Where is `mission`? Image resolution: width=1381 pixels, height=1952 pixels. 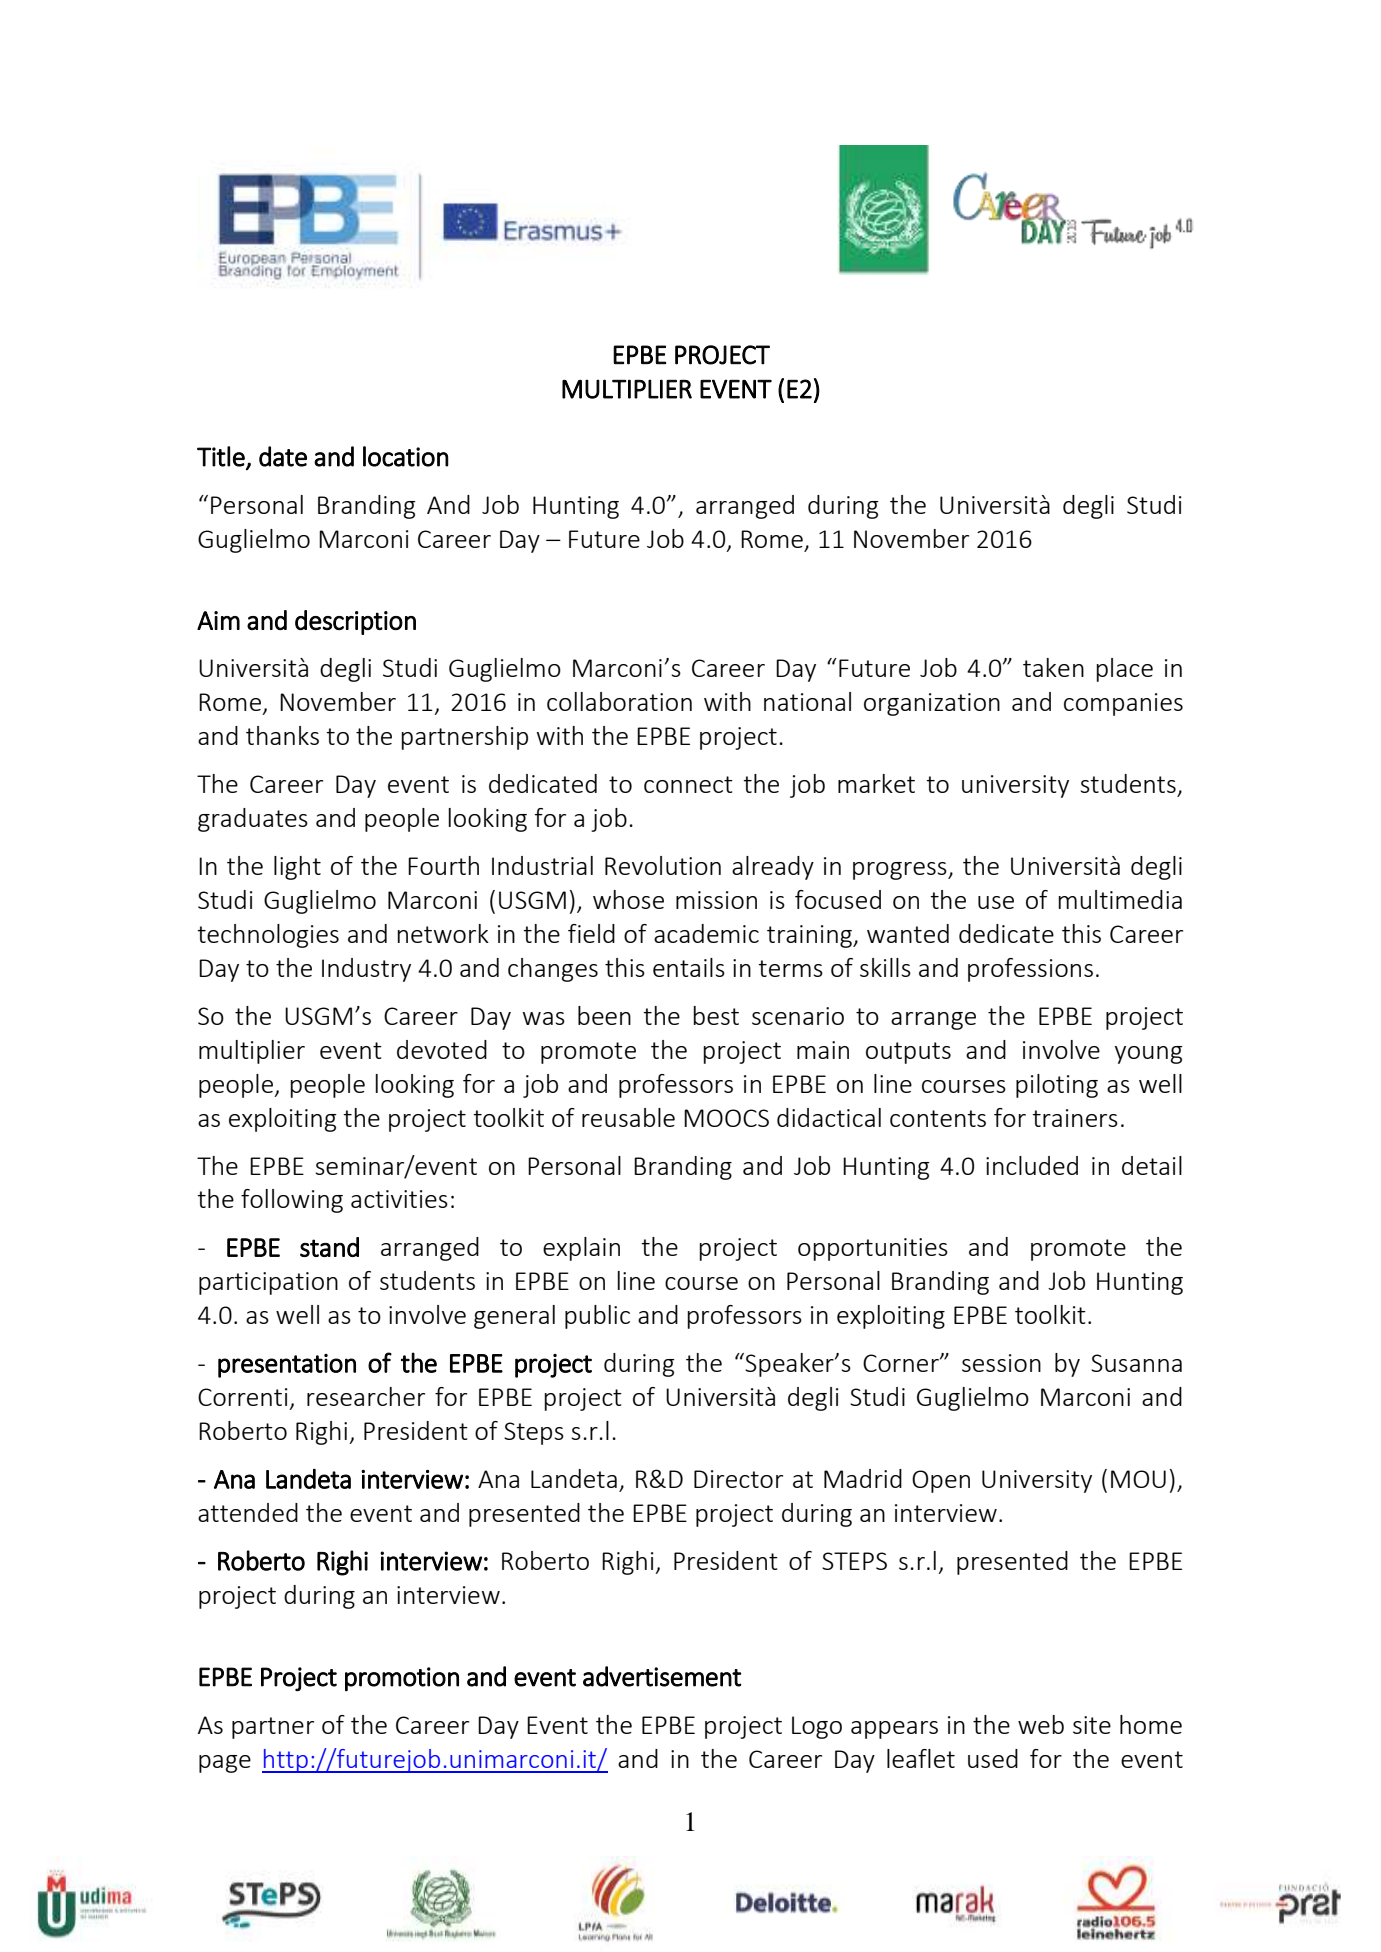
mission is located at coordinates (716, 900).
